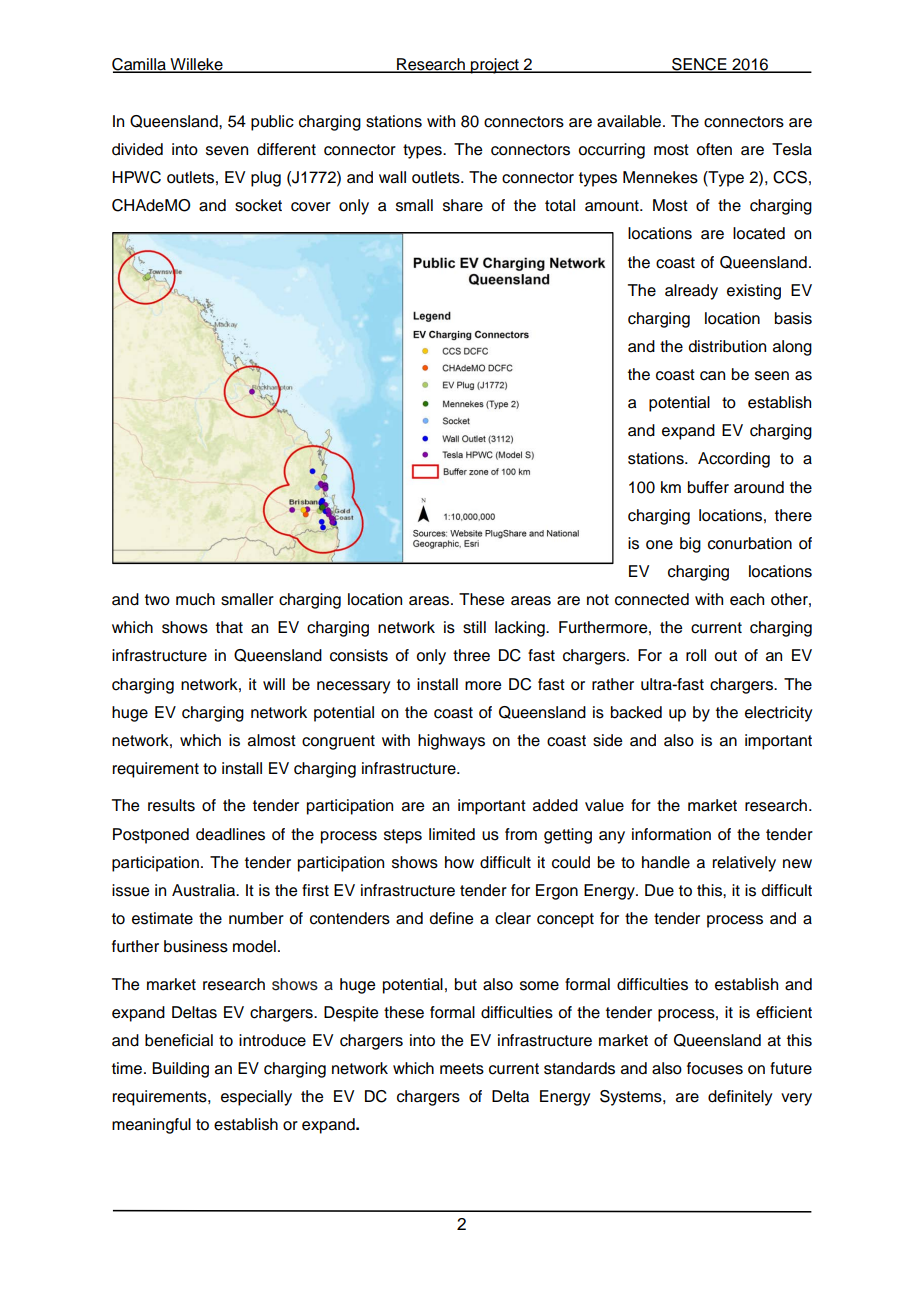  I want to click on Building, so click(180, 1070).
